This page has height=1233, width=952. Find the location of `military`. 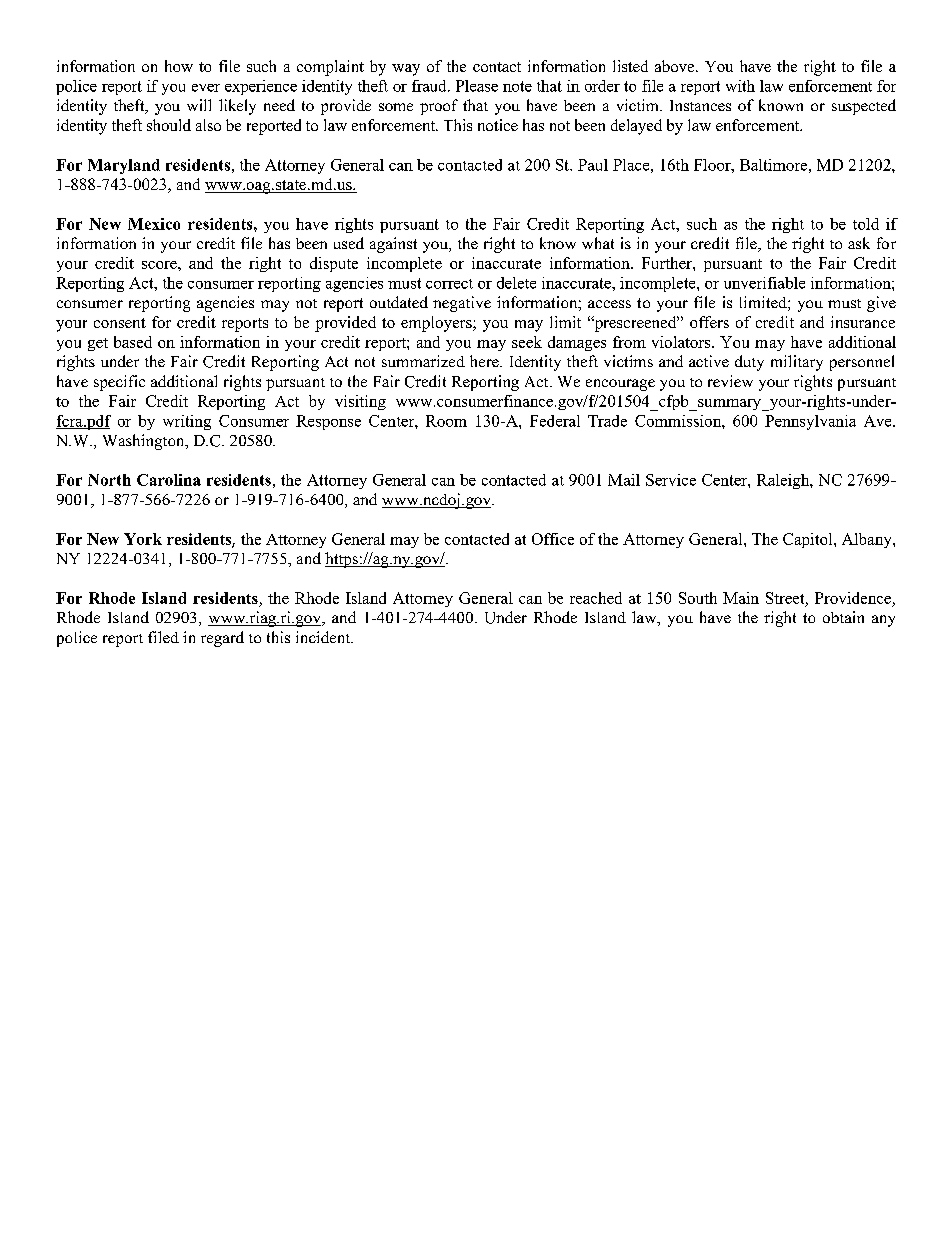

military is located at coordinates (797, 363).
